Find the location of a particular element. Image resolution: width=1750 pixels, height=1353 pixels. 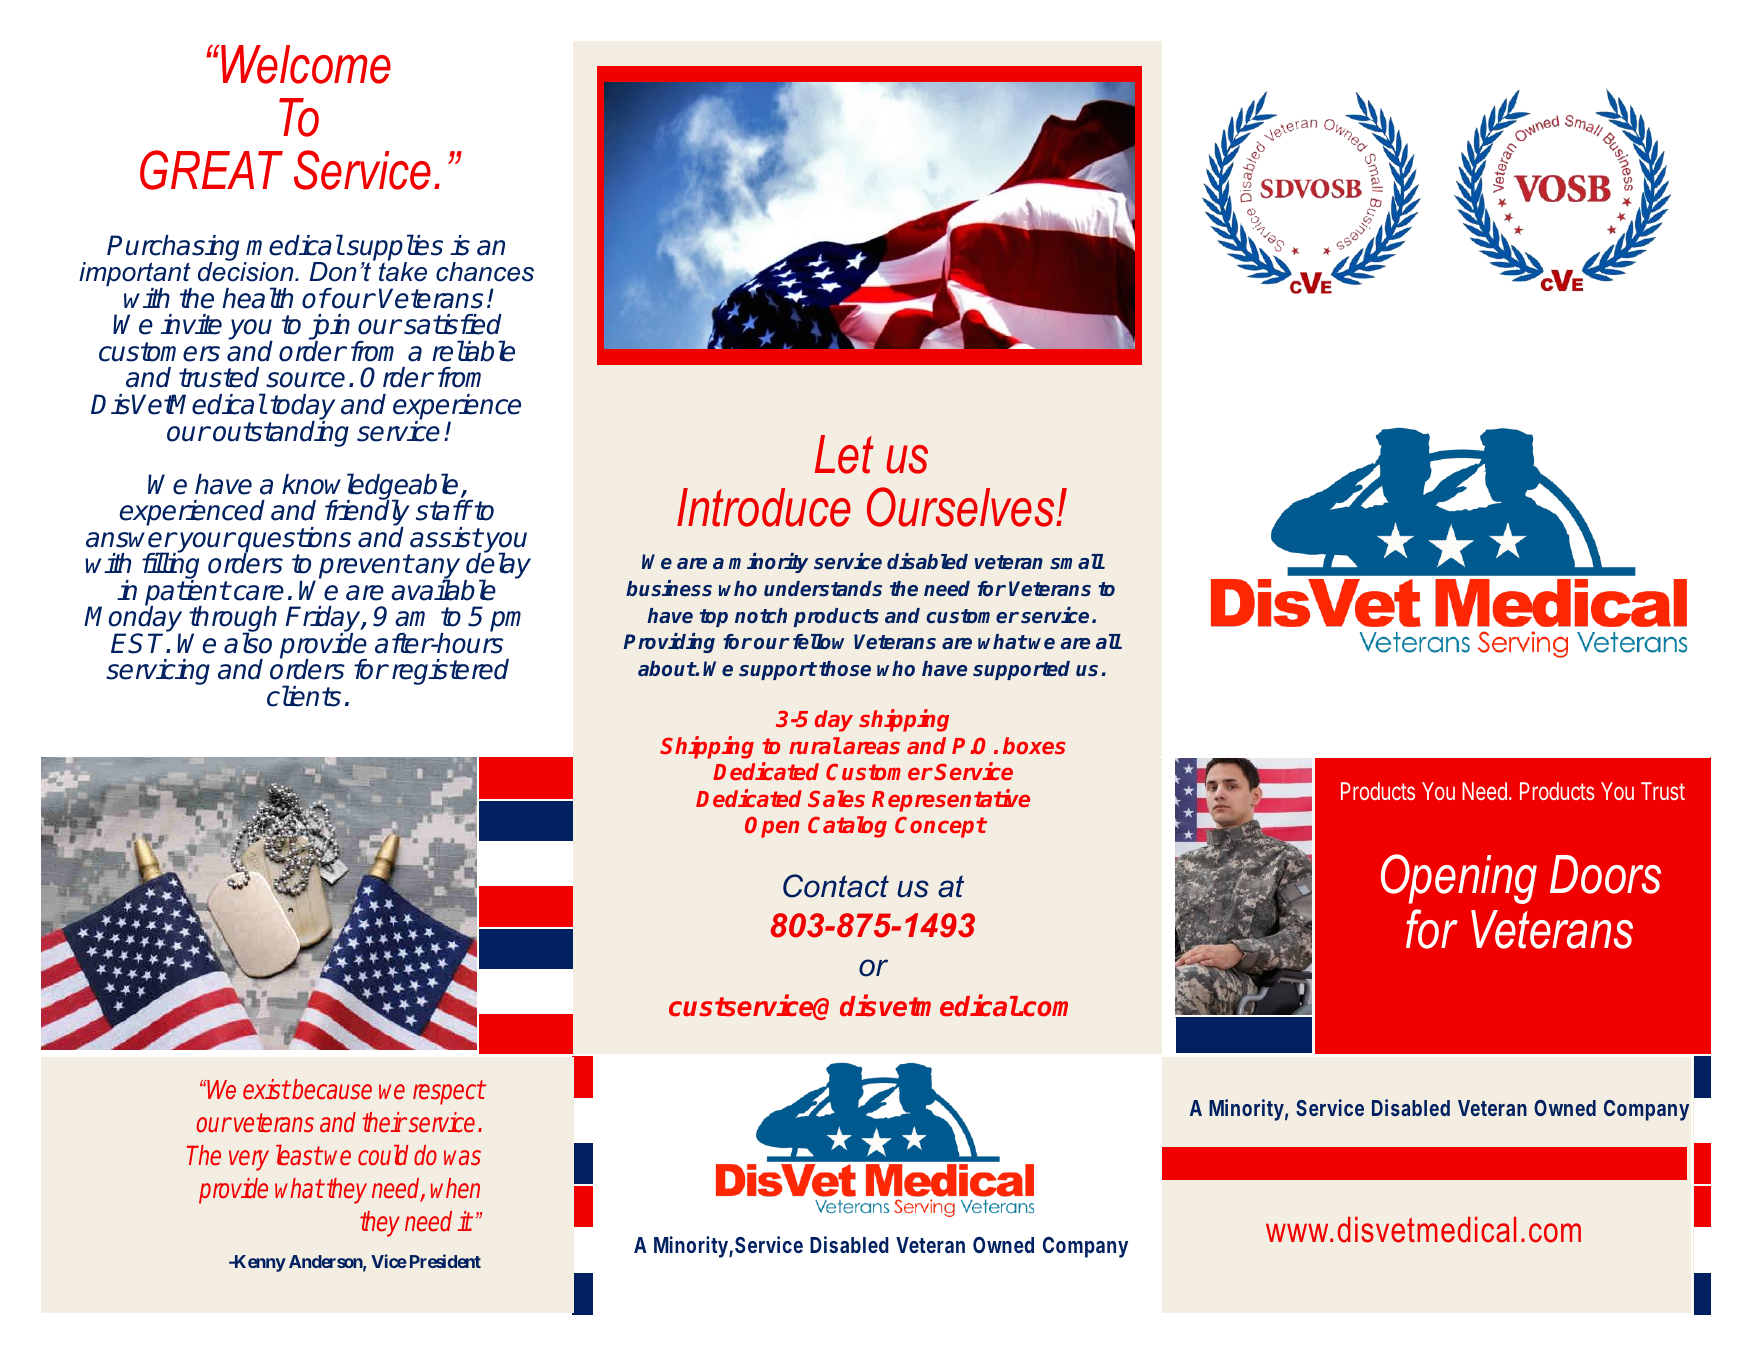

when is located at coordinates (455, 1188).
